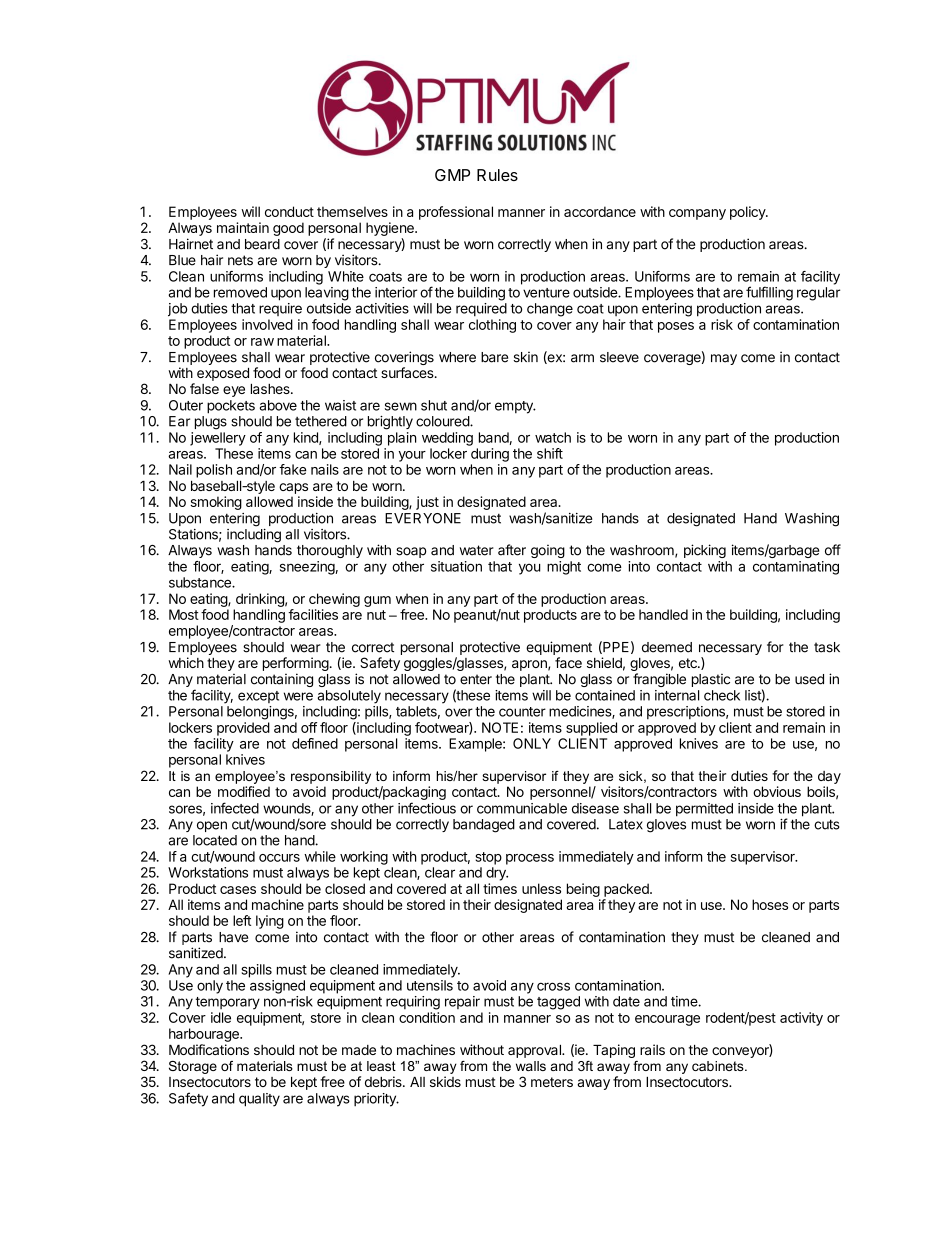 The width and height of the page is (952, 1233). What do you see at coordinates (289, 211) in the page?
I see `conduct` at bounding box center [289, 211].
